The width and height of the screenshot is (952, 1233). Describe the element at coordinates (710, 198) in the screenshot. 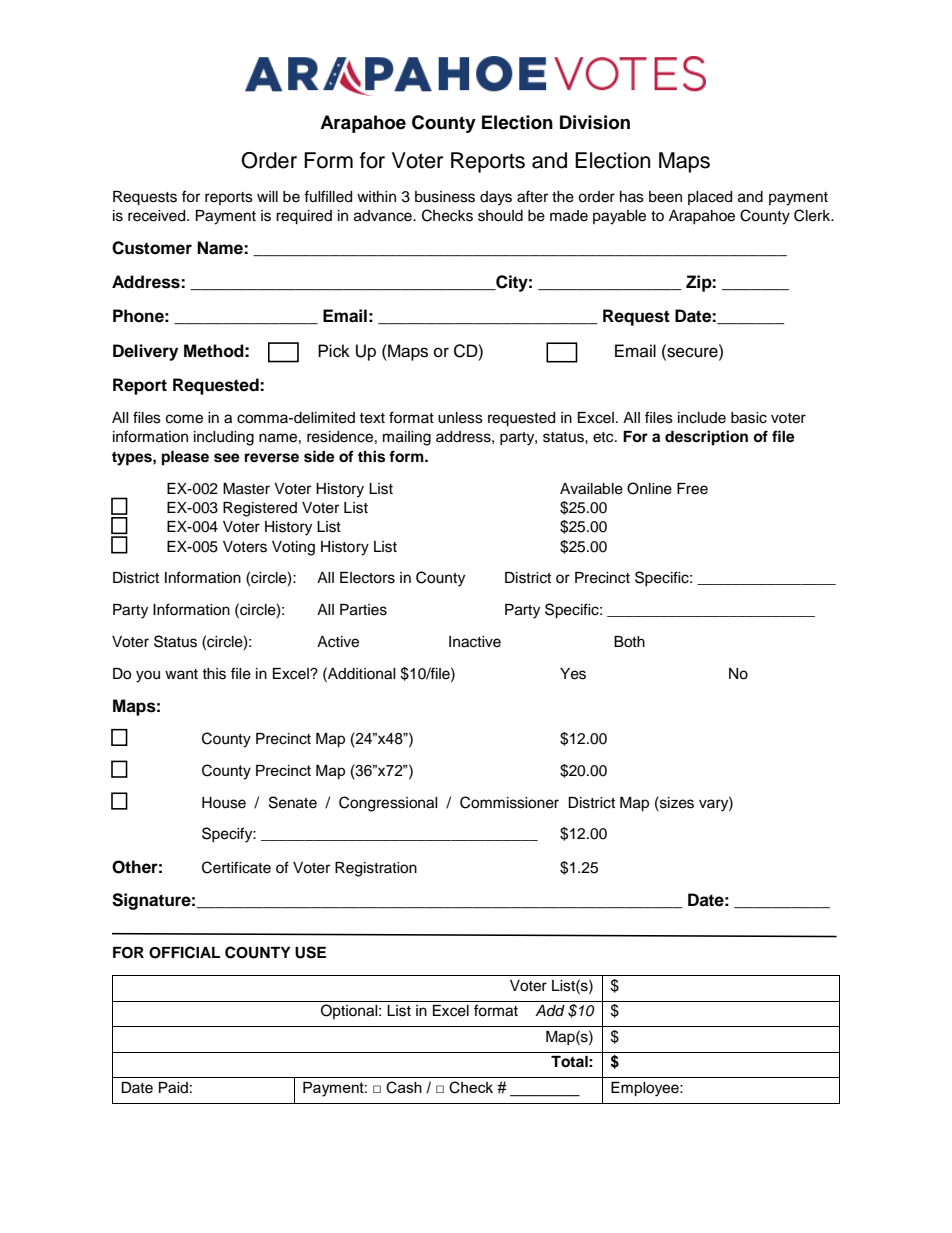

I see `placed` at that location.
